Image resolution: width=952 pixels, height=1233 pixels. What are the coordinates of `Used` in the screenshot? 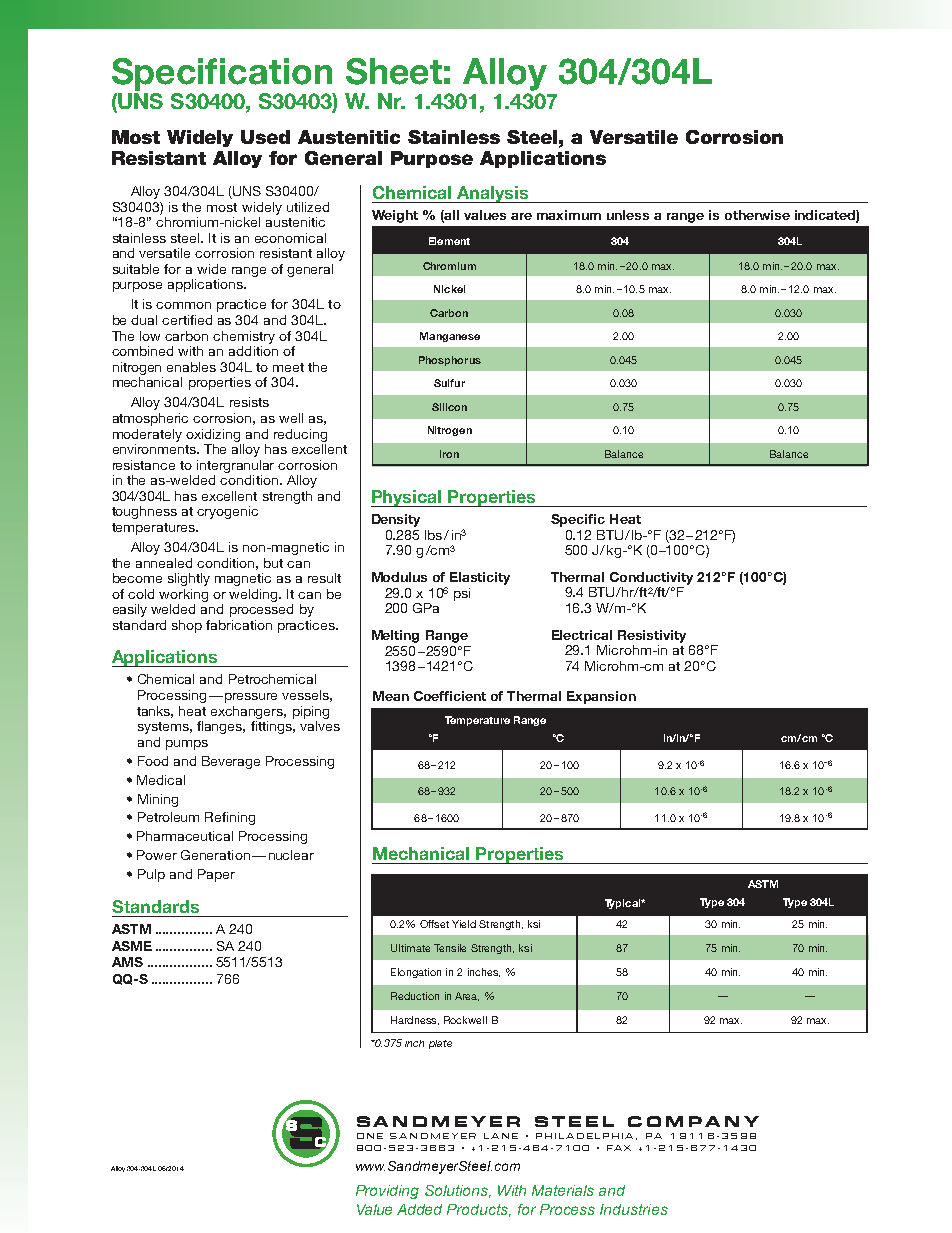 It's located at (265, 137).
